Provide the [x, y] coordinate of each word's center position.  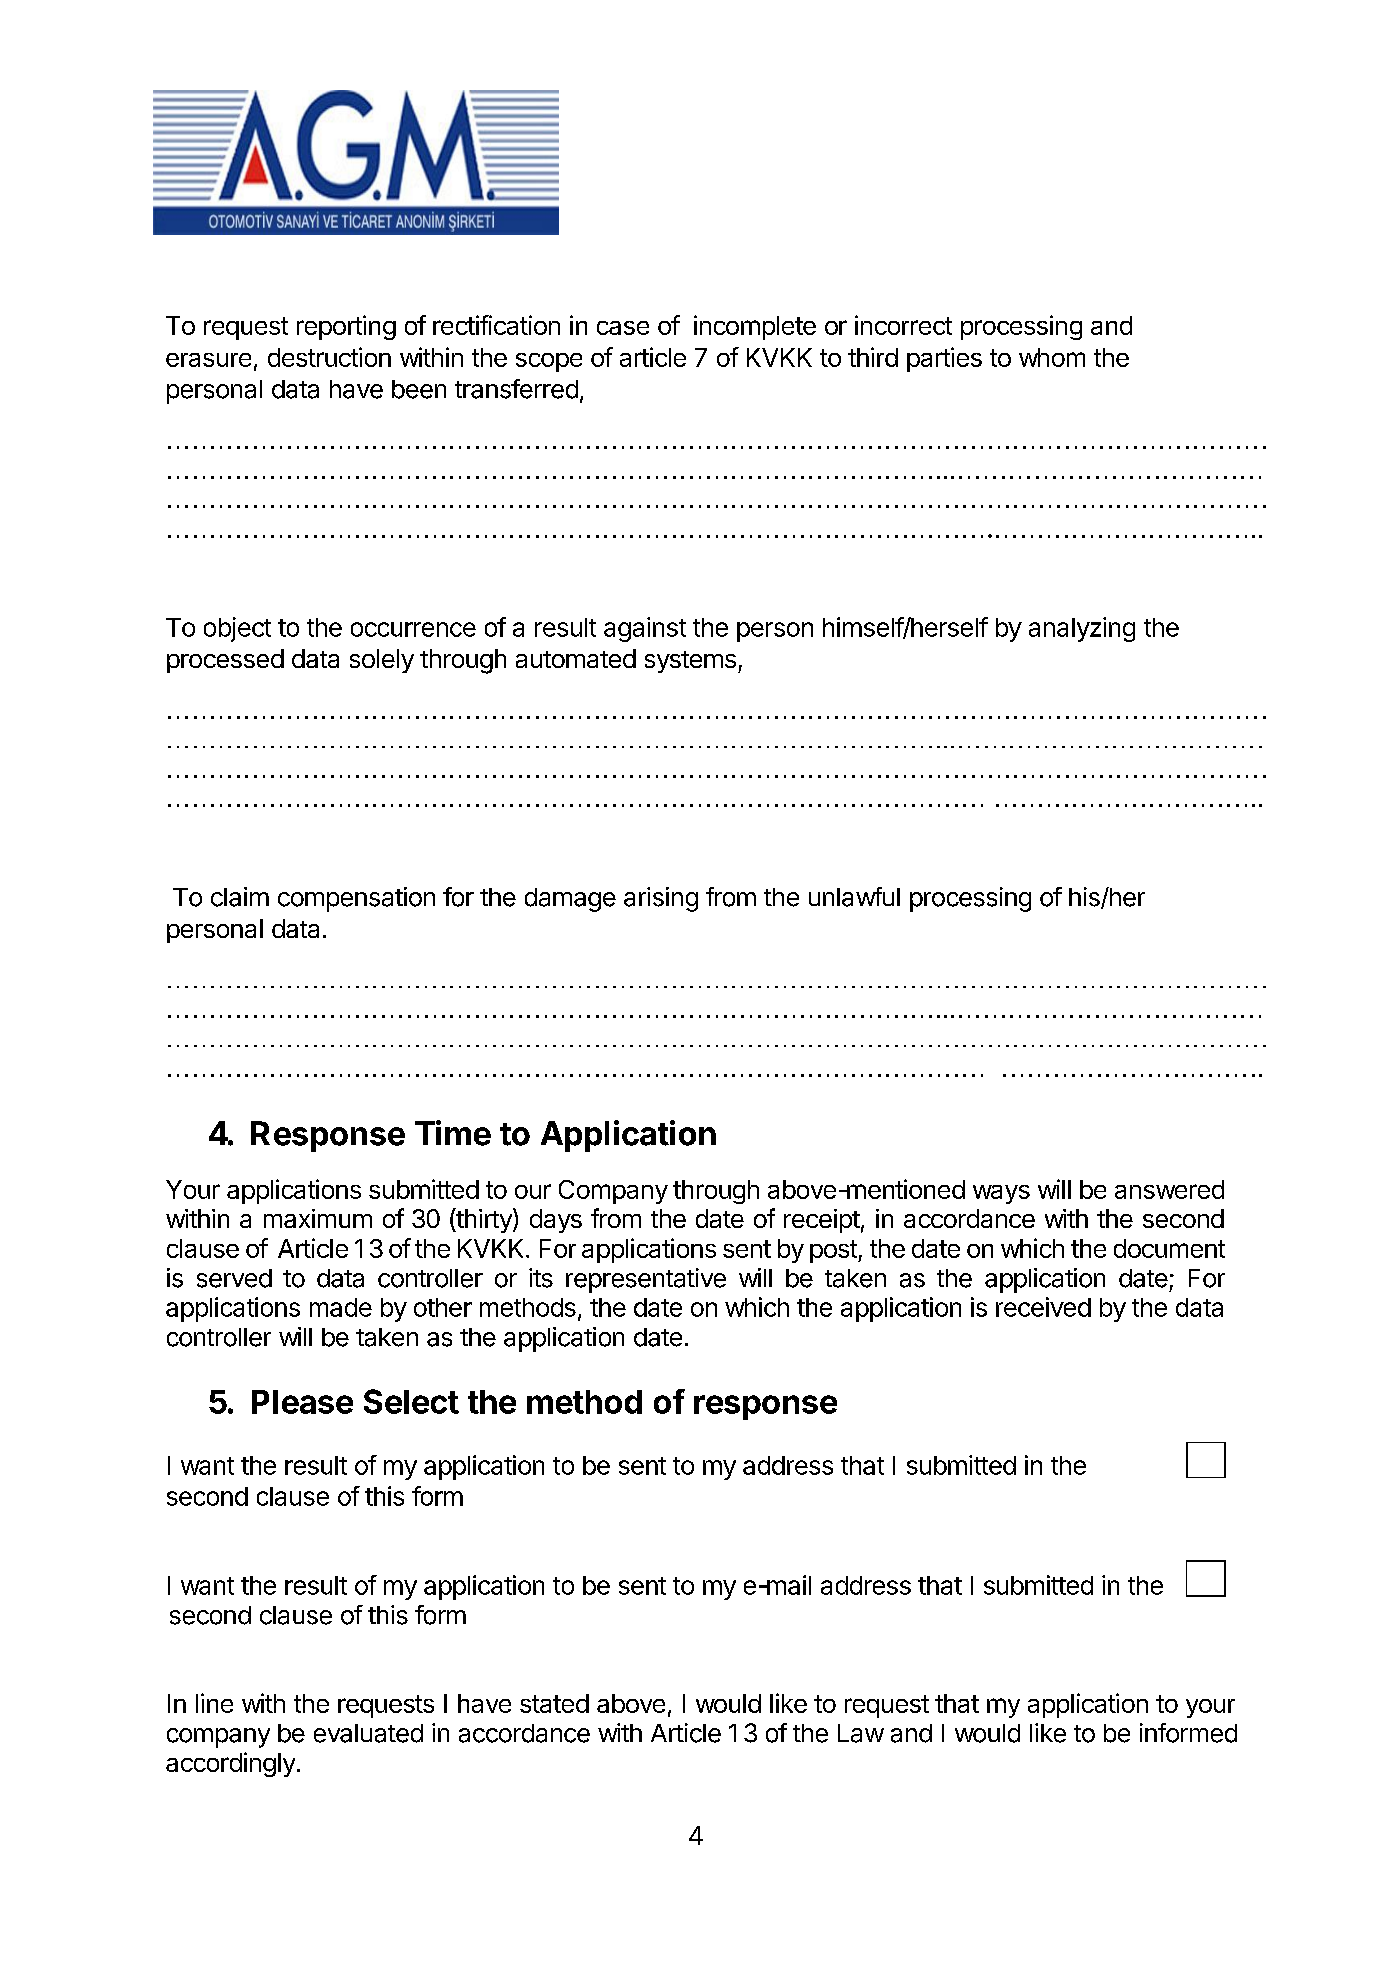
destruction [329, 357]
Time [453, 1133]
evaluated [368, 1733]
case [623, 328]
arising [661, 899]
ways [1001, 1194]
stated [554, 1703]
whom [1052, 357]
